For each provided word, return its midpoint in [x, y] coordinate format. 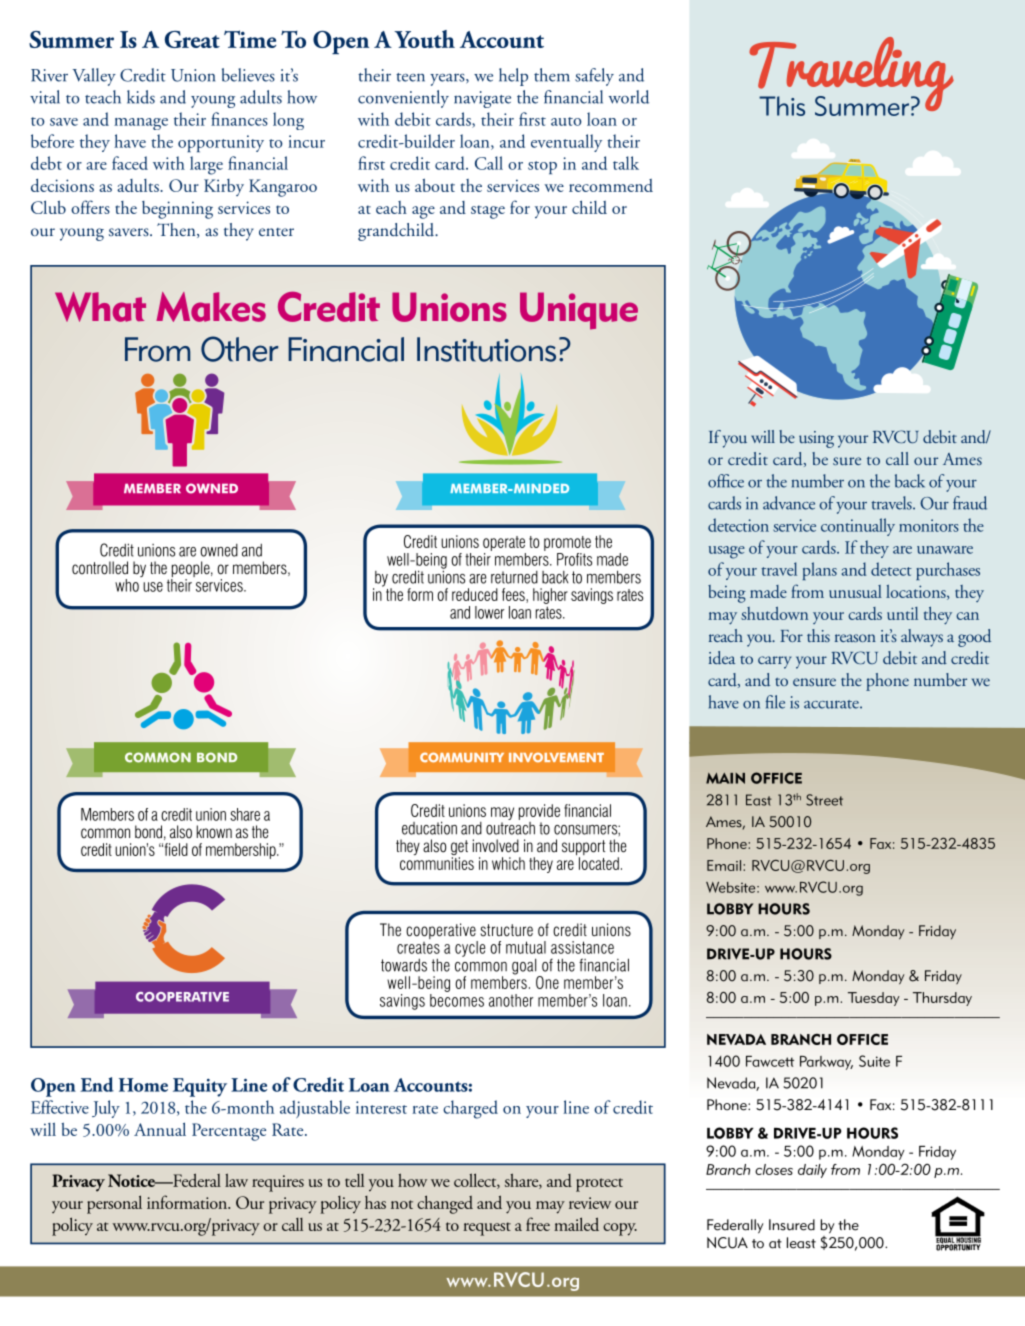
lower [489, 612]
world [629, 97]
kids [141, 97]
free [538, 1224]
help [513, 77]
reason [855, 638]
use [153, 587]
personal [114, 1204]
